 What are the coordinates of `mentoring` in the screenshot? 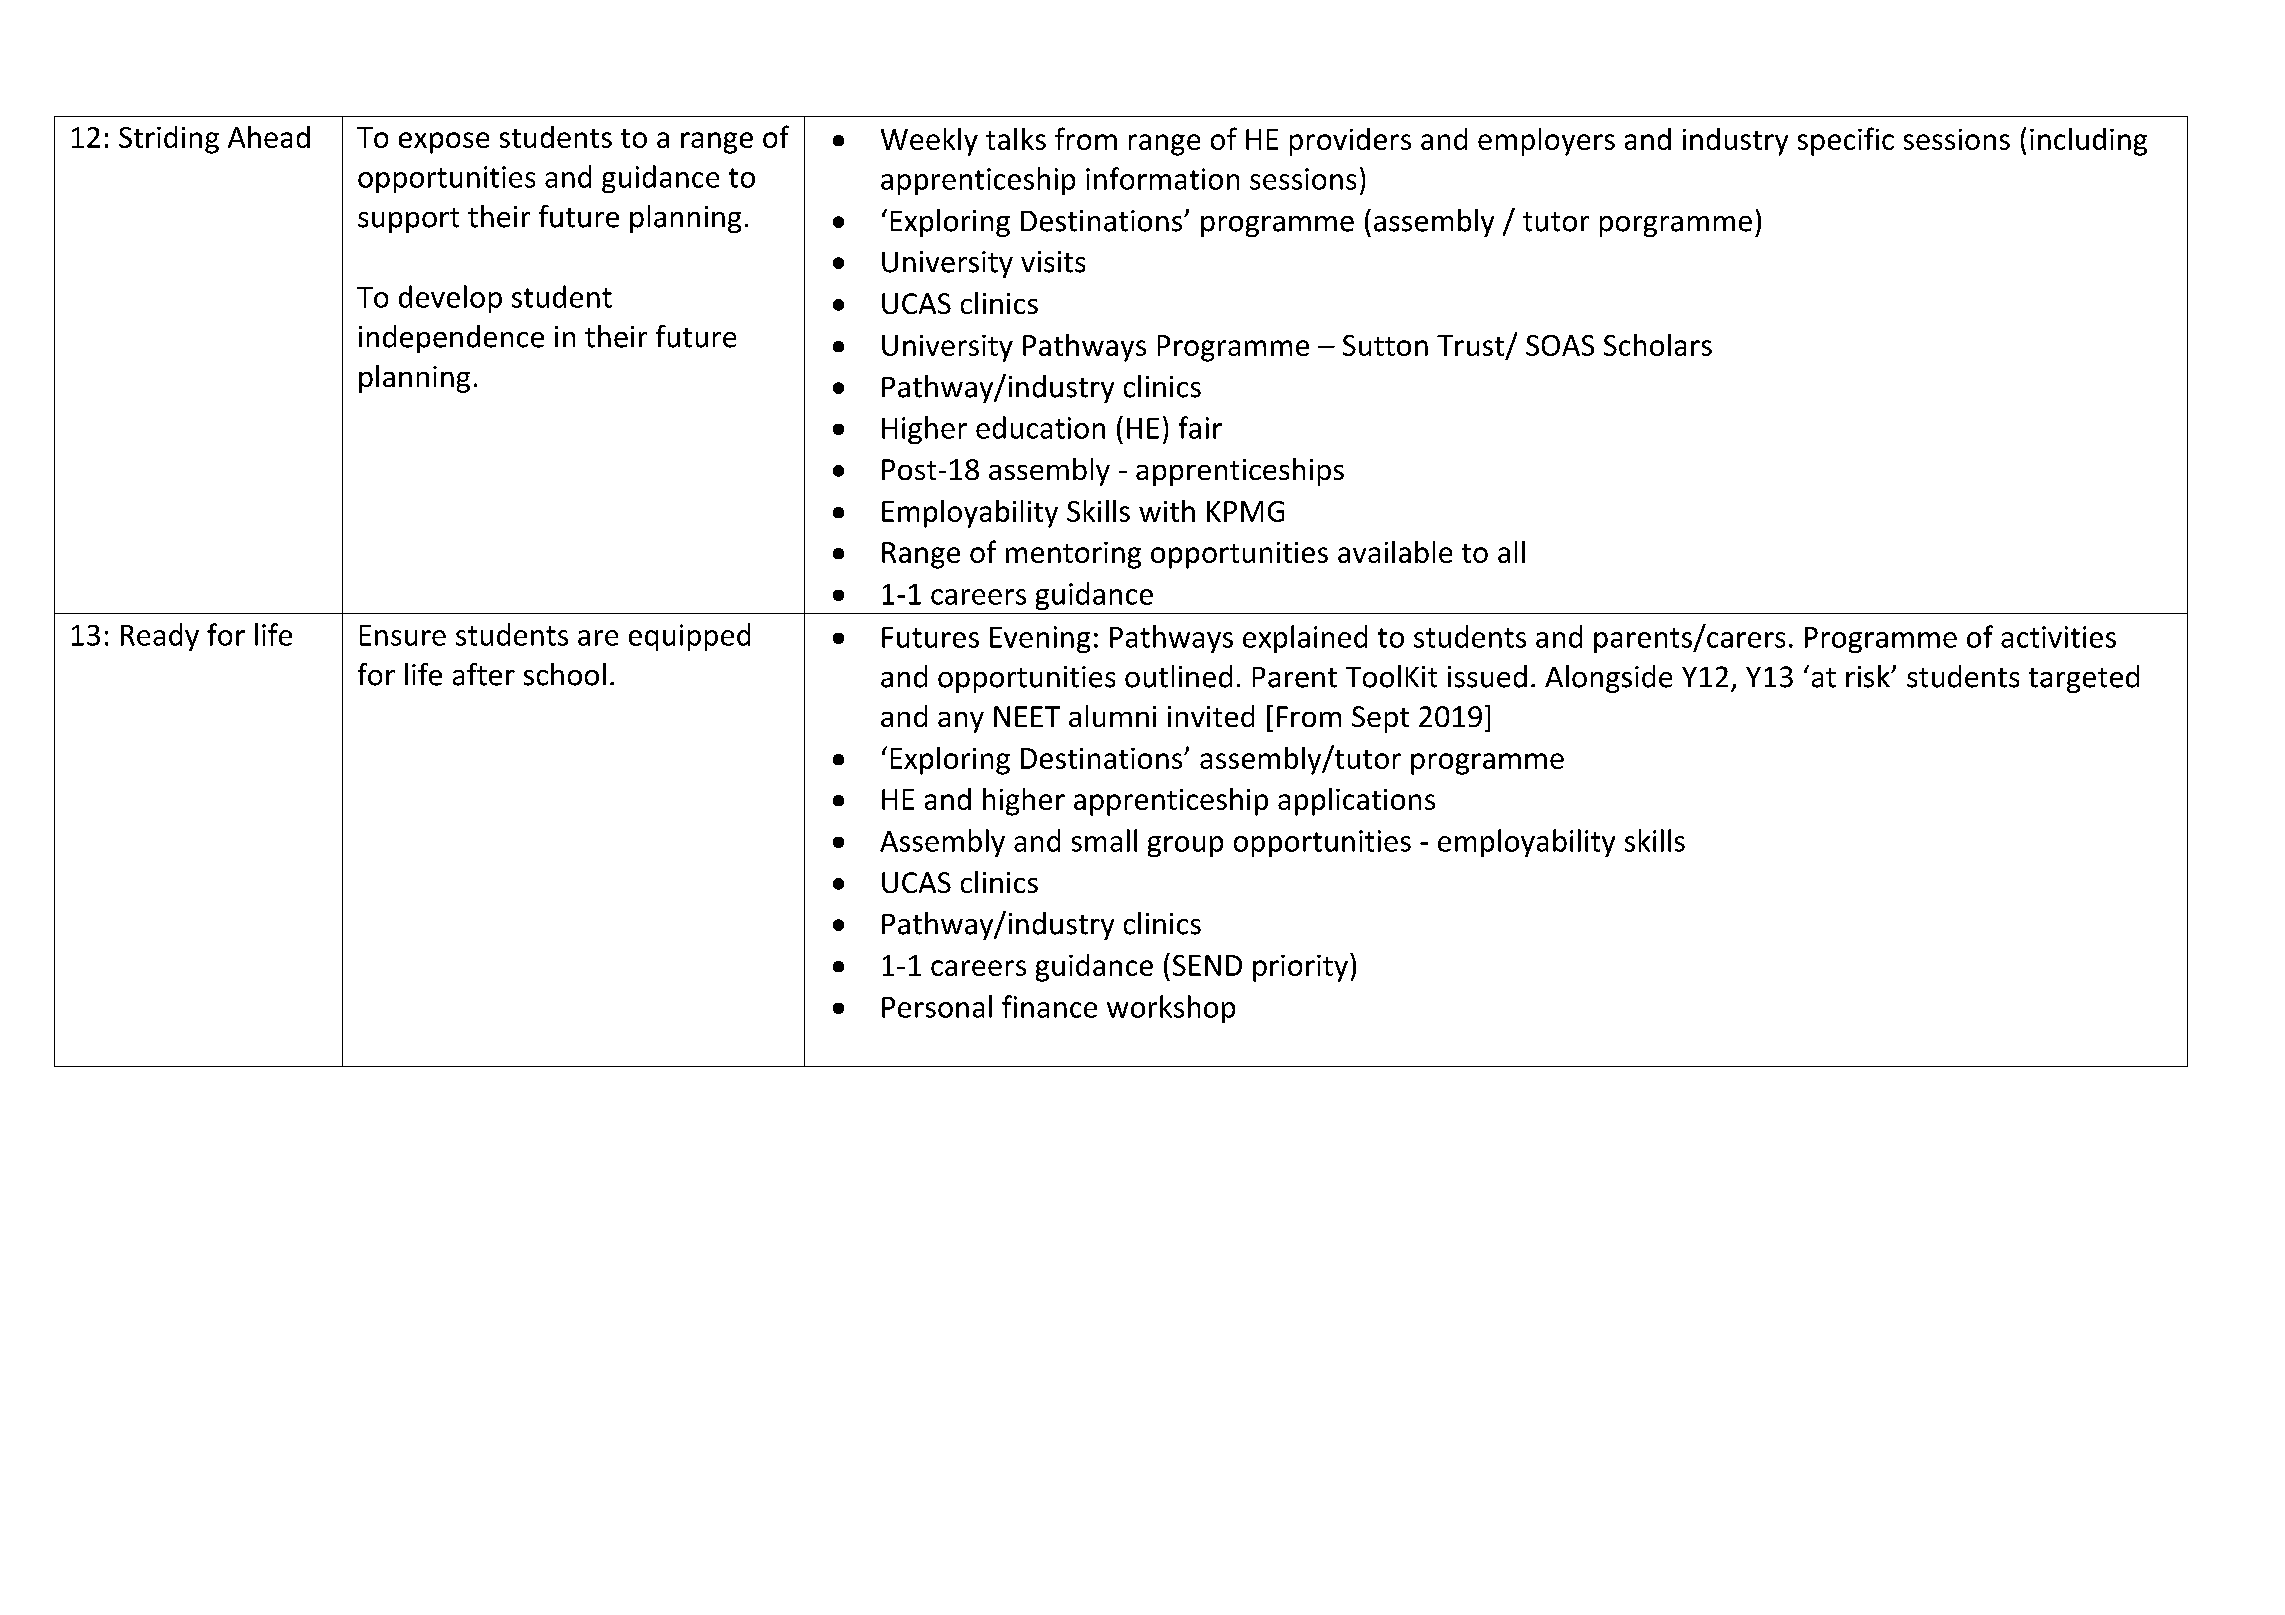 It's located at (1073, 555).
